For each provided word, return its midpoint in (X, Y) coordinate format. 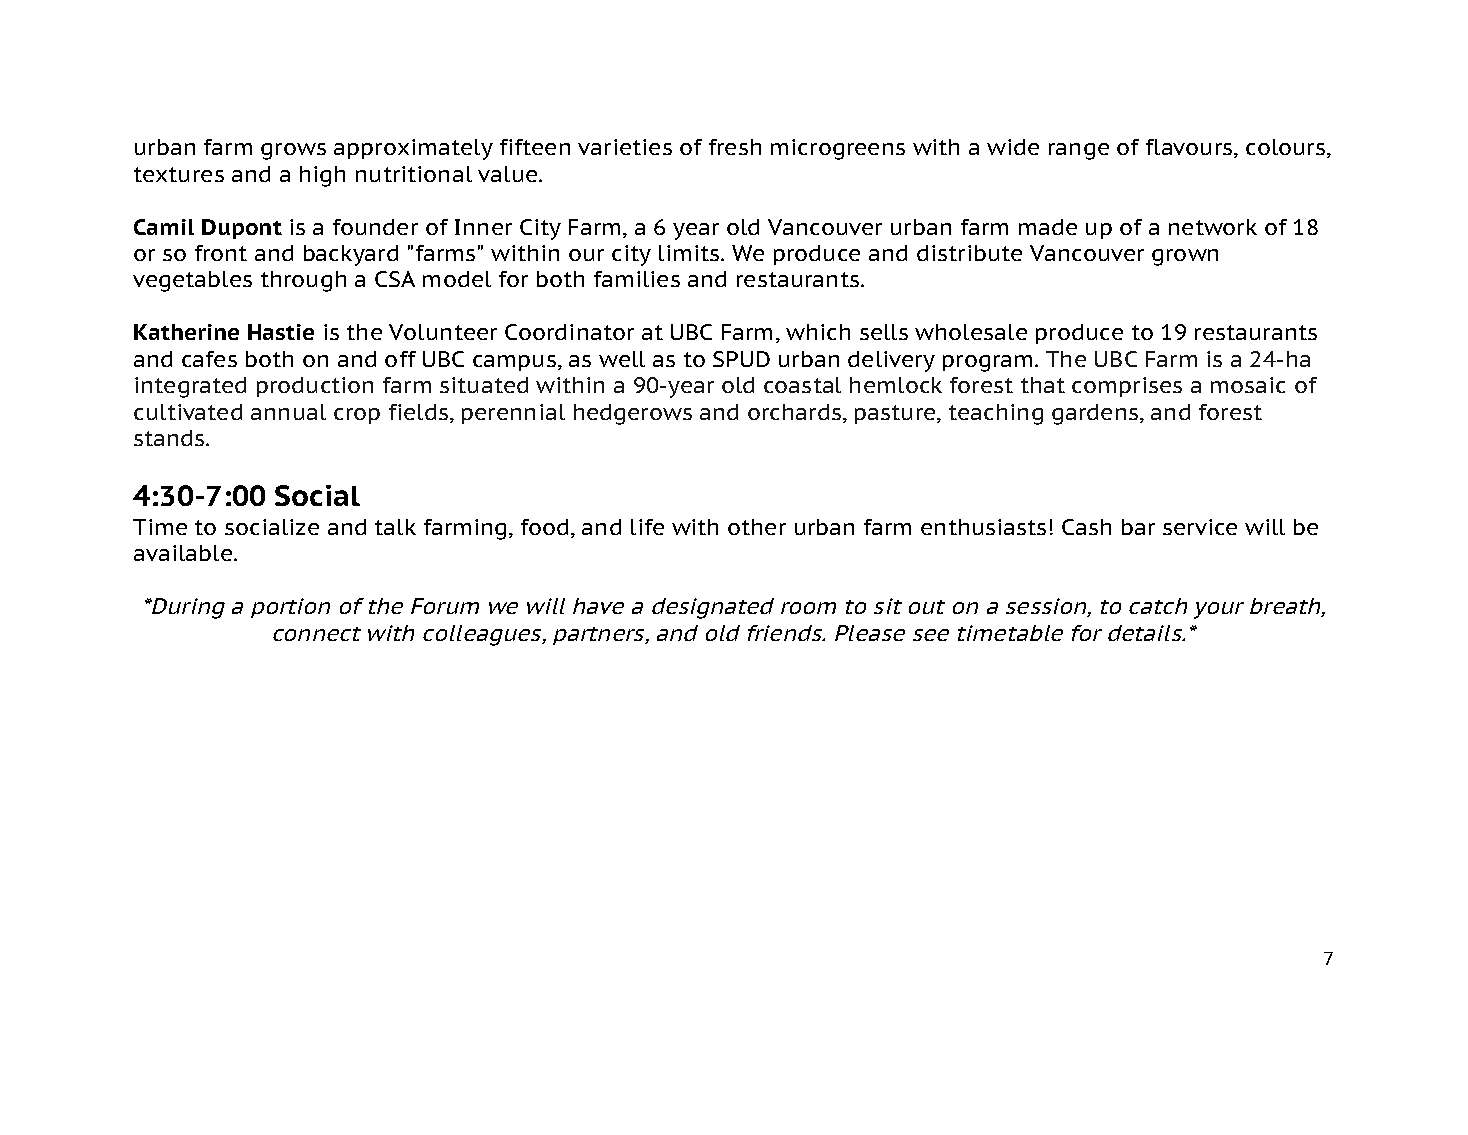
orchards (796, 413)
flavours (1190, 148)
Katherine (186, 332)
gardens (1096, 414)
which (818, 332)
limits (690, 253)
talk (395, 527)
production (315, 387)
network (1213, 227)
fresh (735, 147)
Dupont (242, 229)
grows (293, 151)
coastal (802, 385)
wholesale (971, 332)
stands (170, 438)
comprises (1127, 387)
